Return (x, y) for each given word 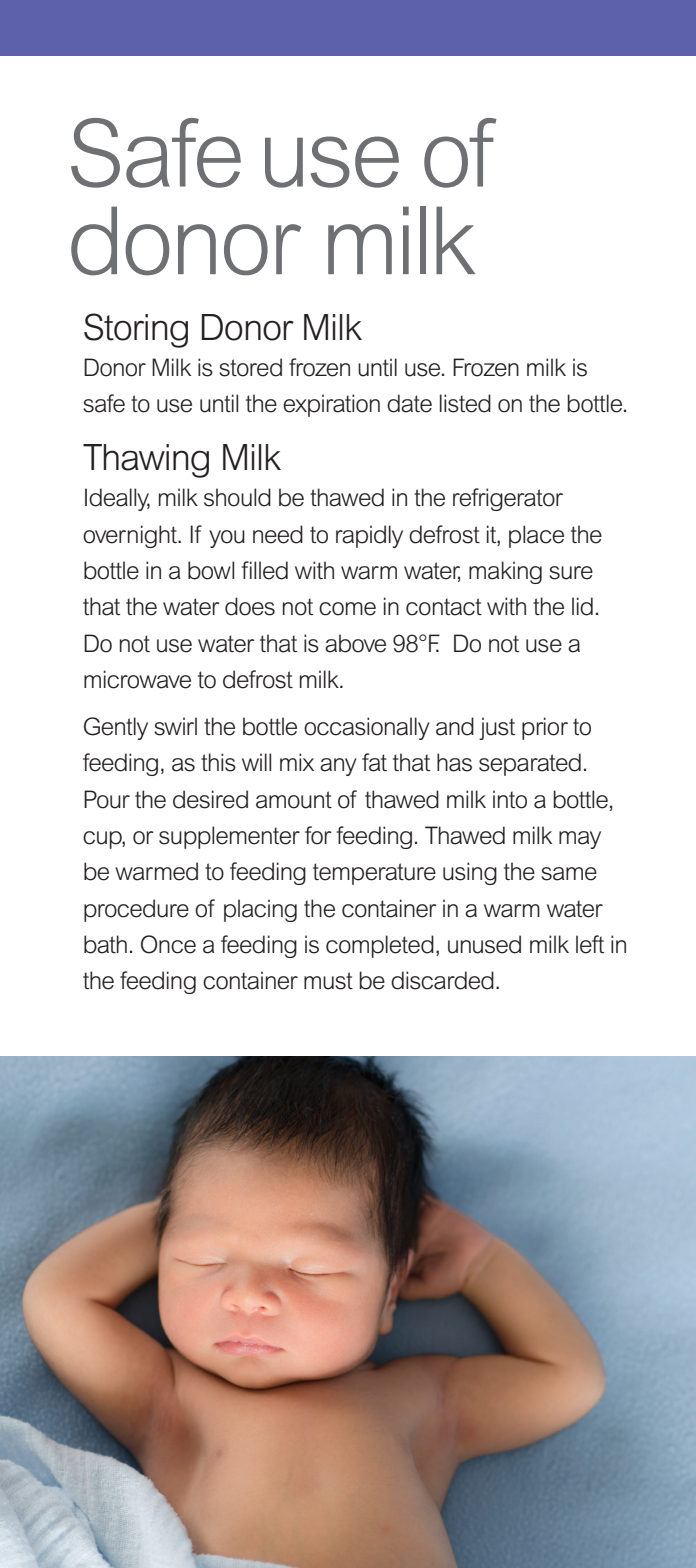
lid (582, 606)
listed (465, 403)
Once (168, 944)
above (355, 643)
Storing (136, 330)
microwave (137, 679)
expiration (331, 405)
